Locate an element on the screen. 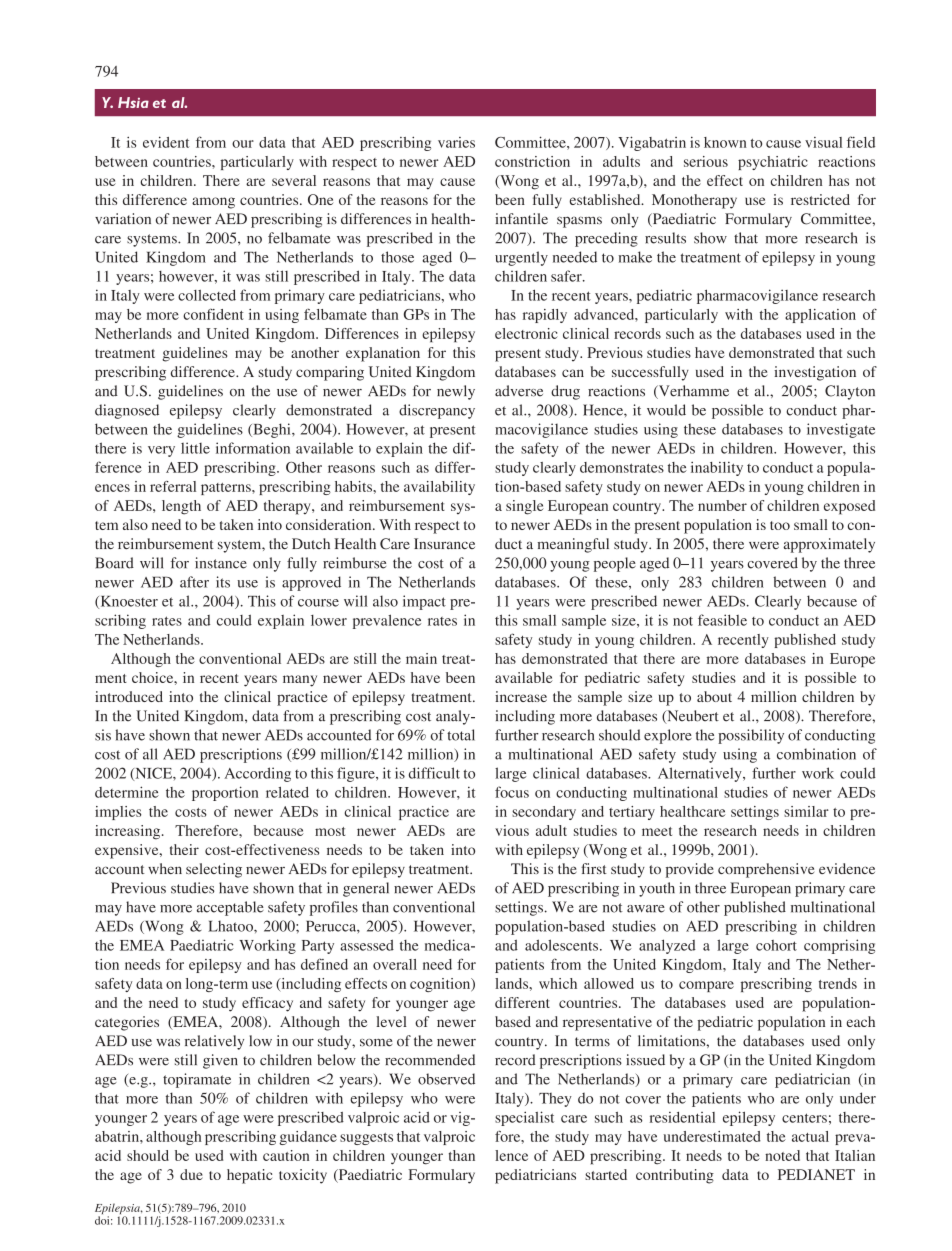 This screenshot has width=952, height=1251. introduced is located at coordinates (129, 696).
